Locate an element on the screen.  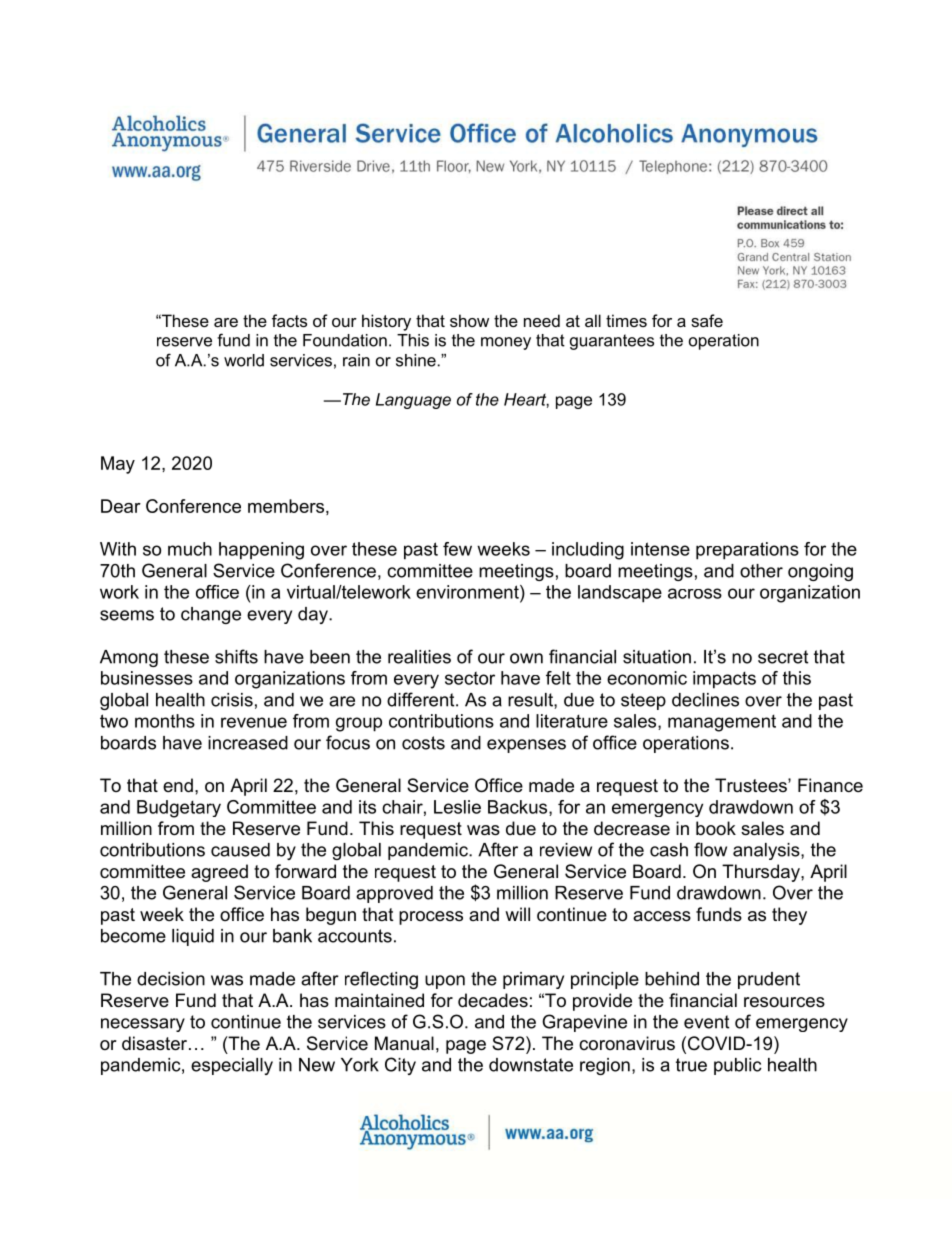
money is located at coordinates (506, 343).
